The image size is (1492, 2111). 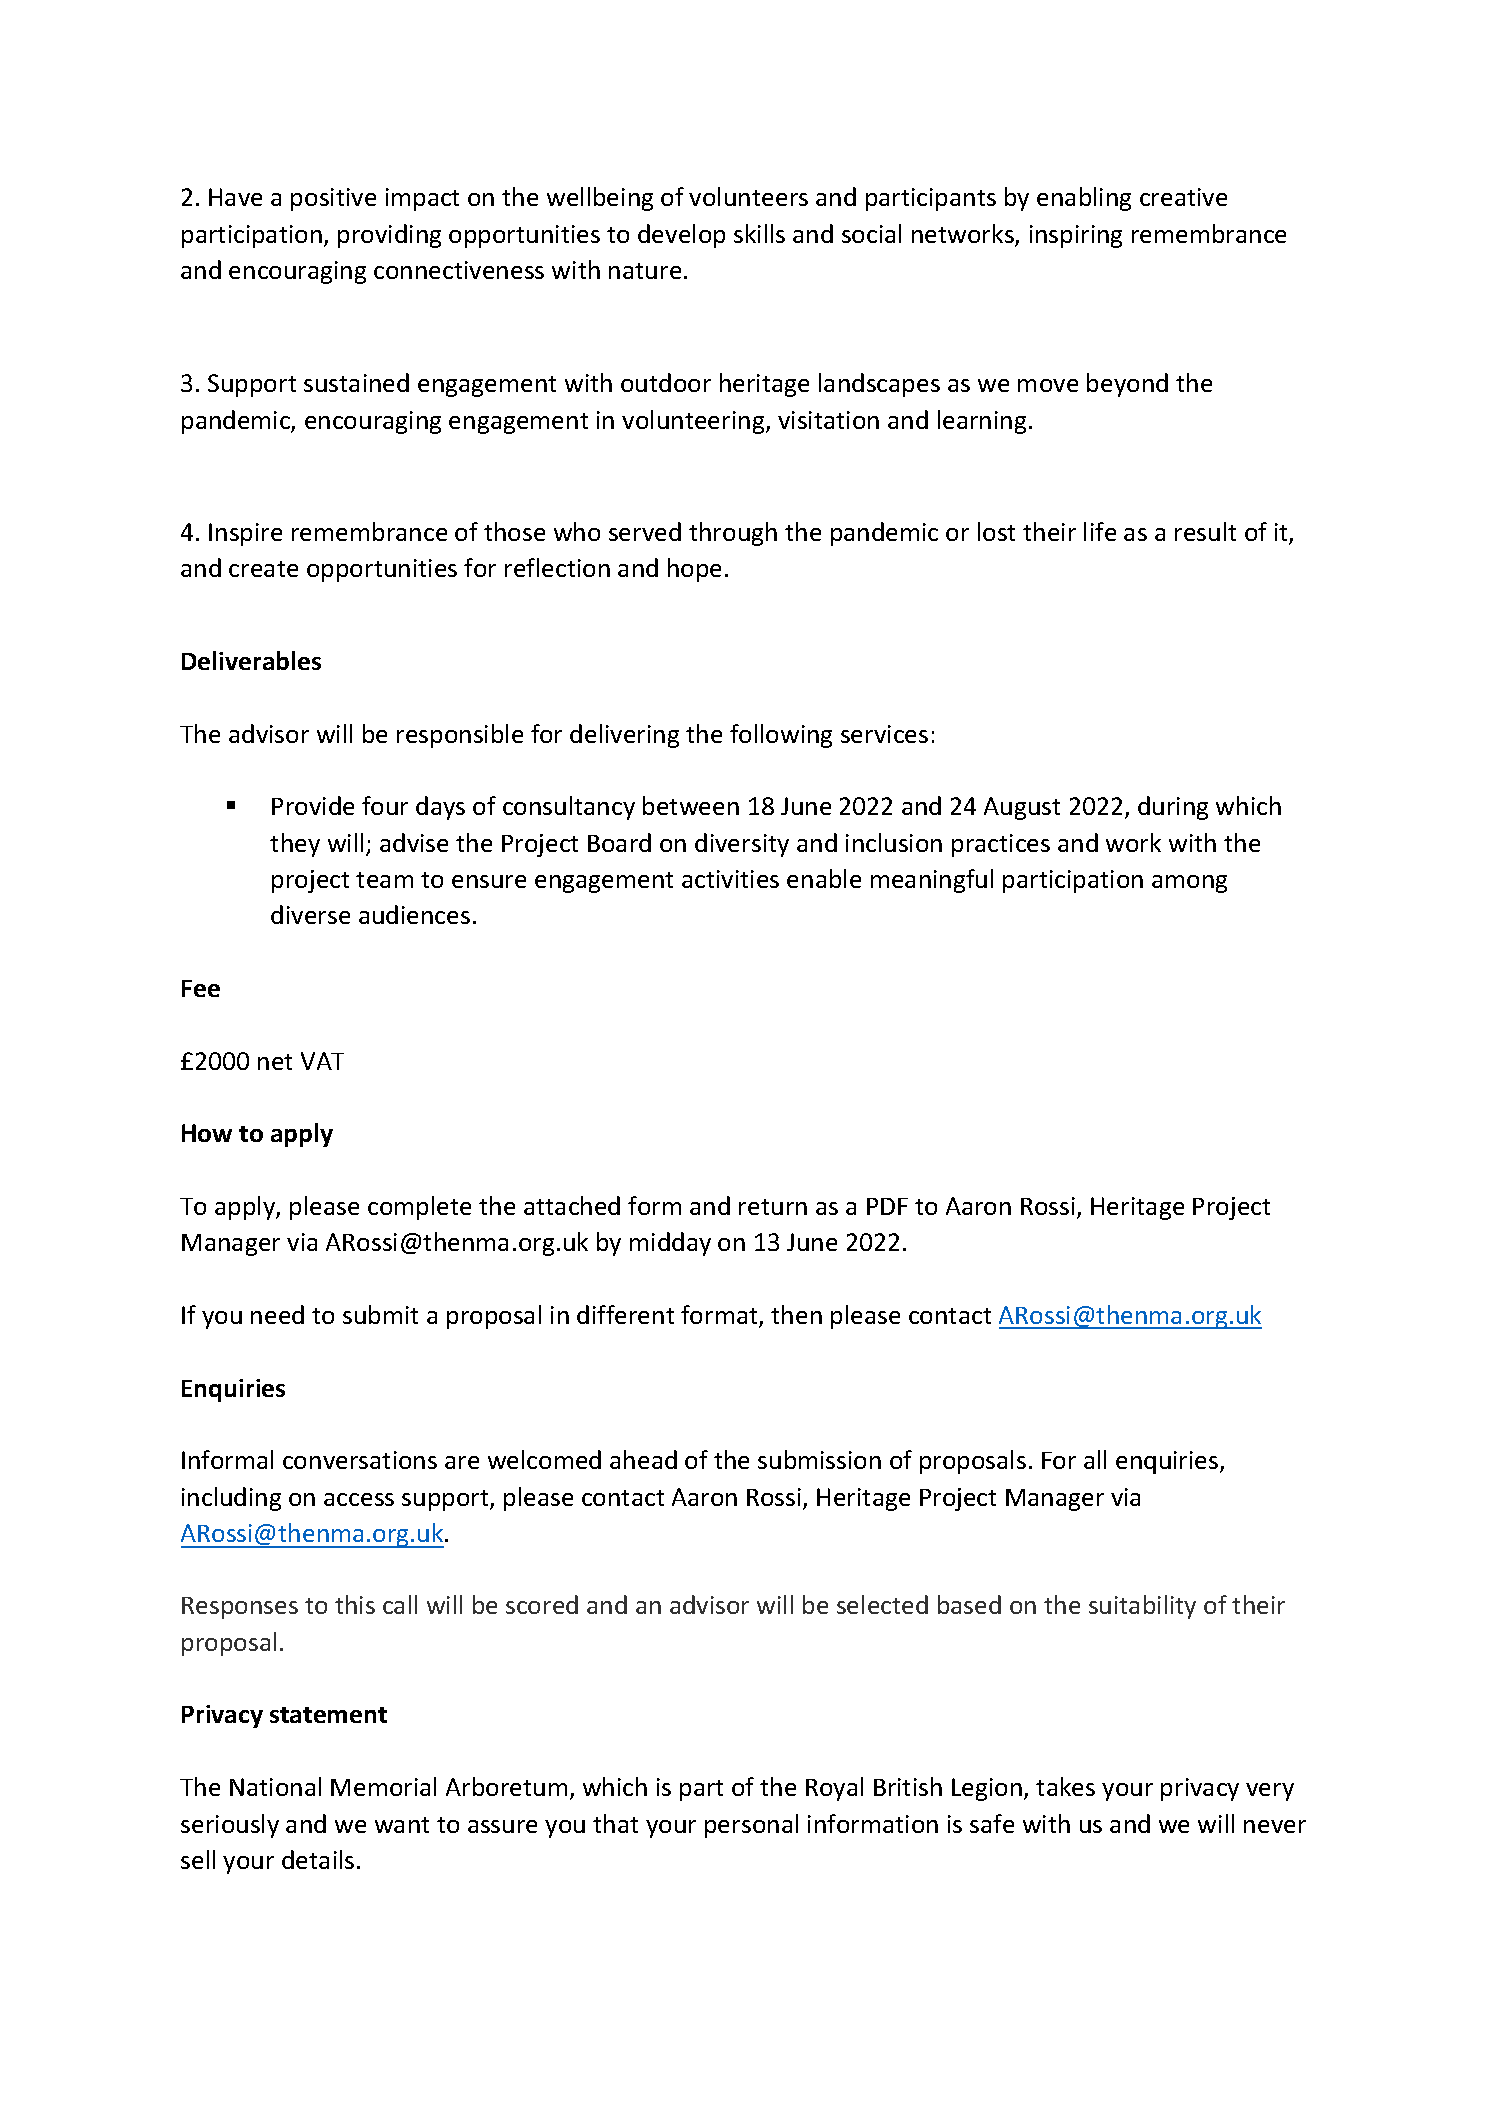 I want to click on hope, so click(x=694, y=570).
